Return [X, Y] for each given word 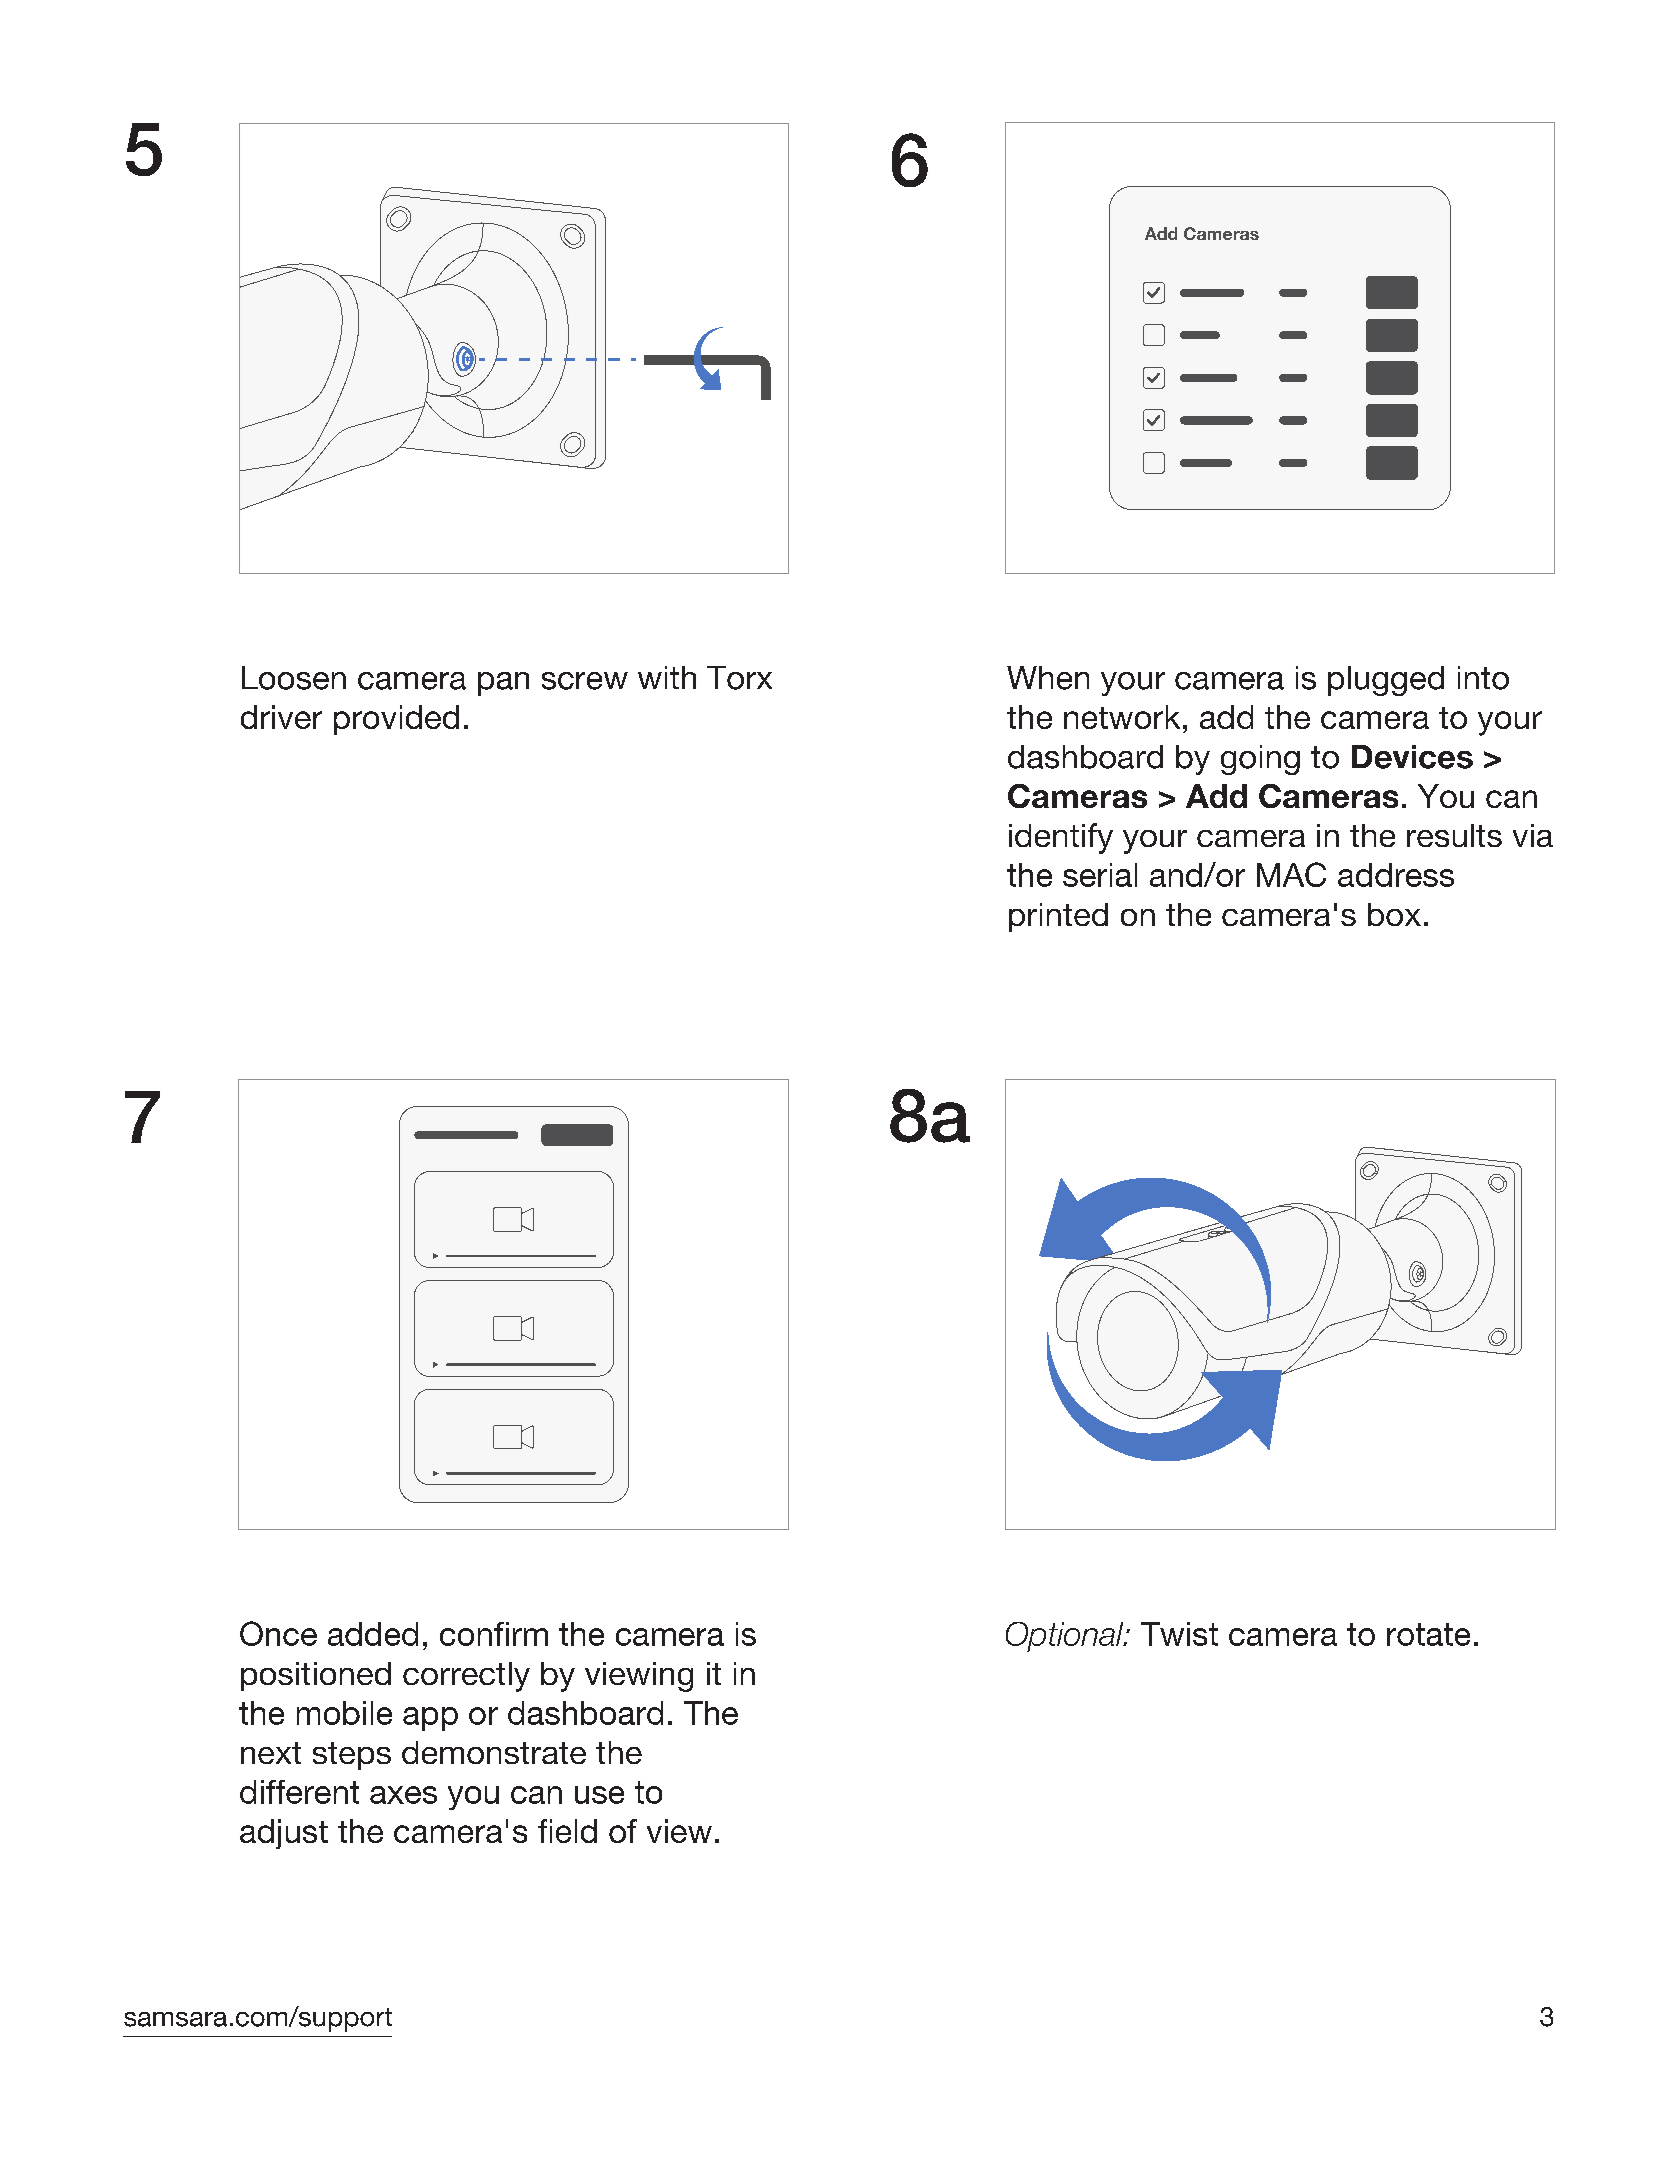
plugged [1386, 681]
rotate [1428, 1634]
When [1048, 678]
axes [403, 1795]
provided [396, 720]
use [599, 1795]
